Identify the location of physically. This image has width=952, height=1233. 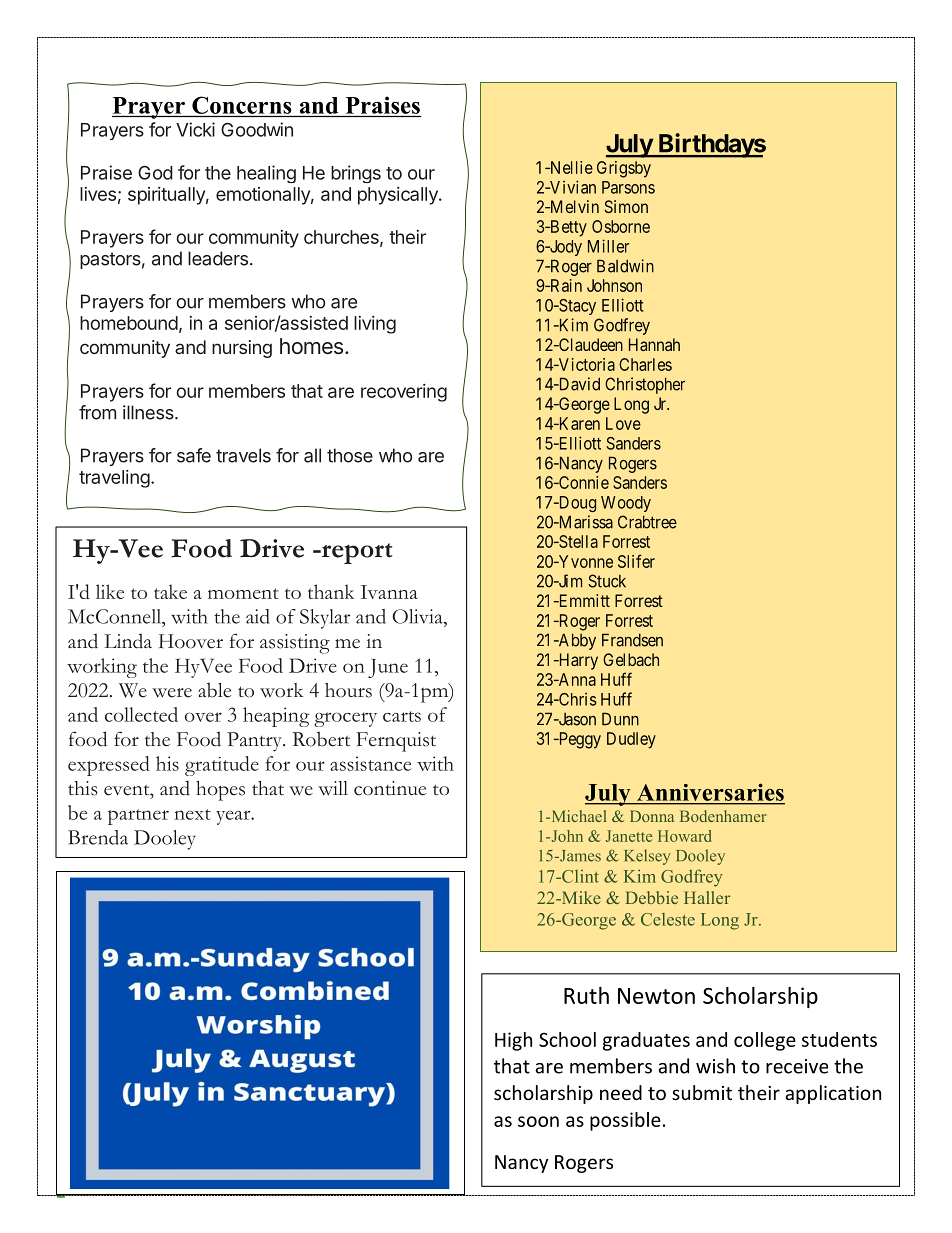
(399, 196).
